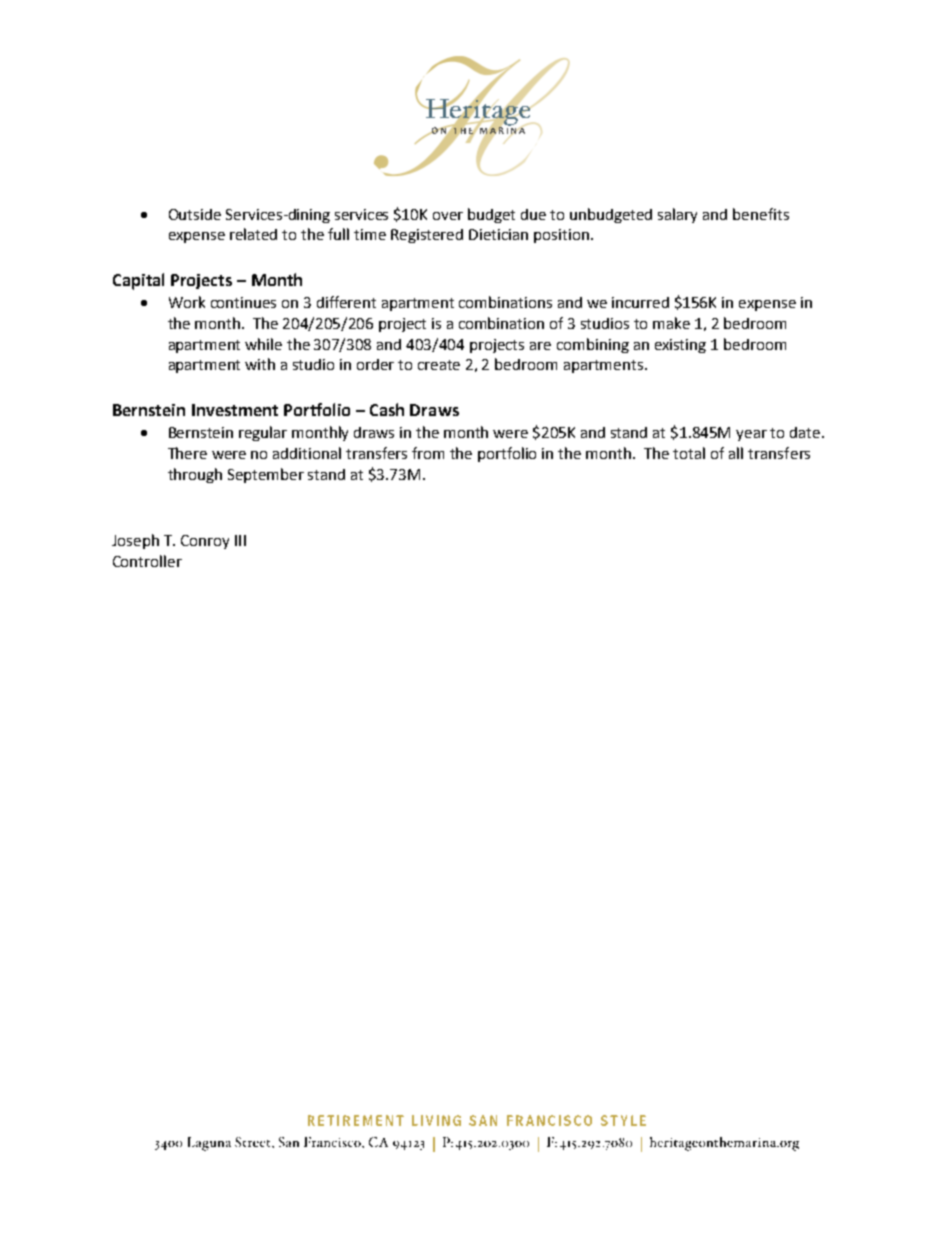 The image size is (952, 1233). Describe the element at coordinates (448, 216) in the document. I see `over` at that location.
